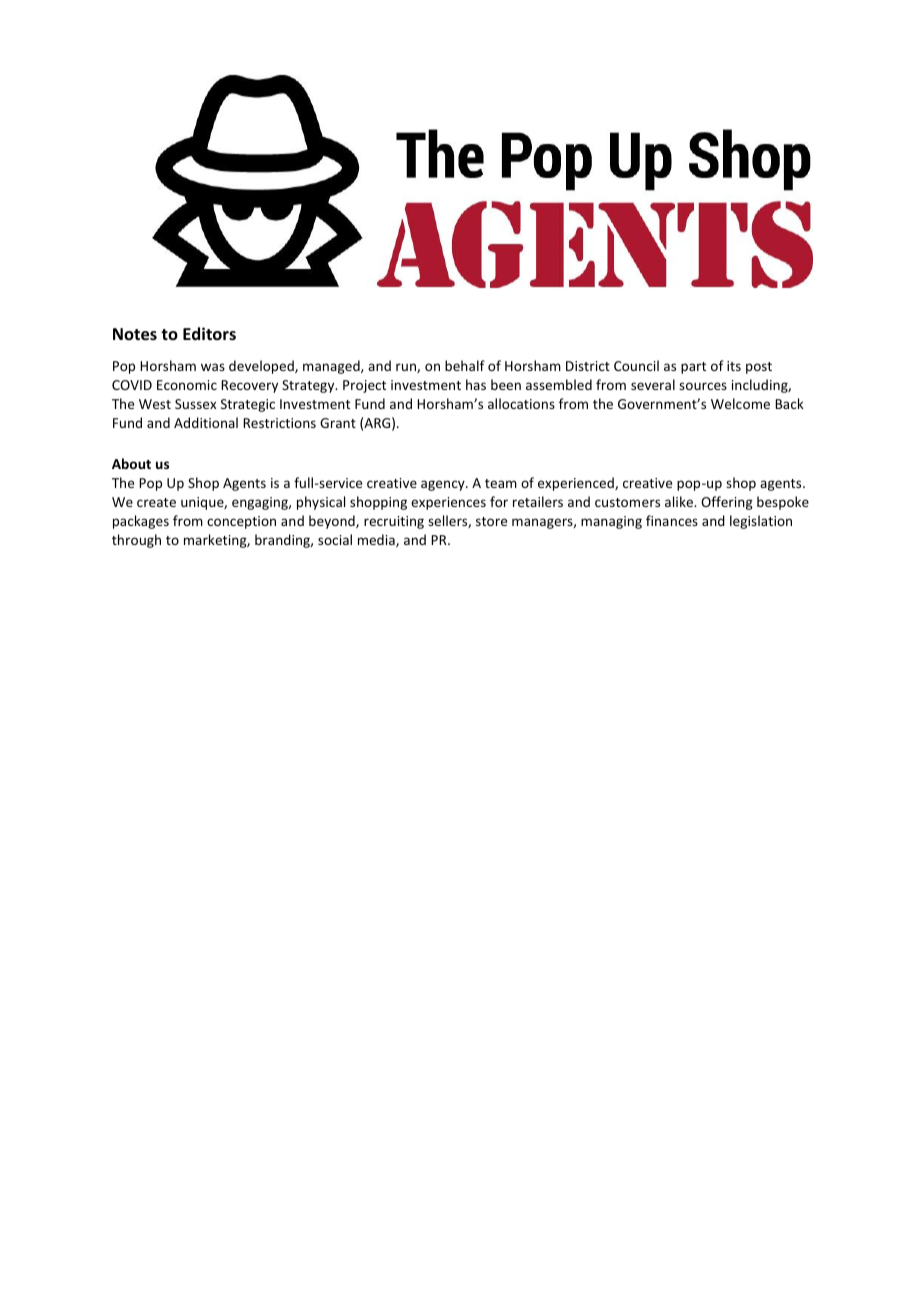 The image size is (924, 1308). I want to click on create, so click(156, 502).
